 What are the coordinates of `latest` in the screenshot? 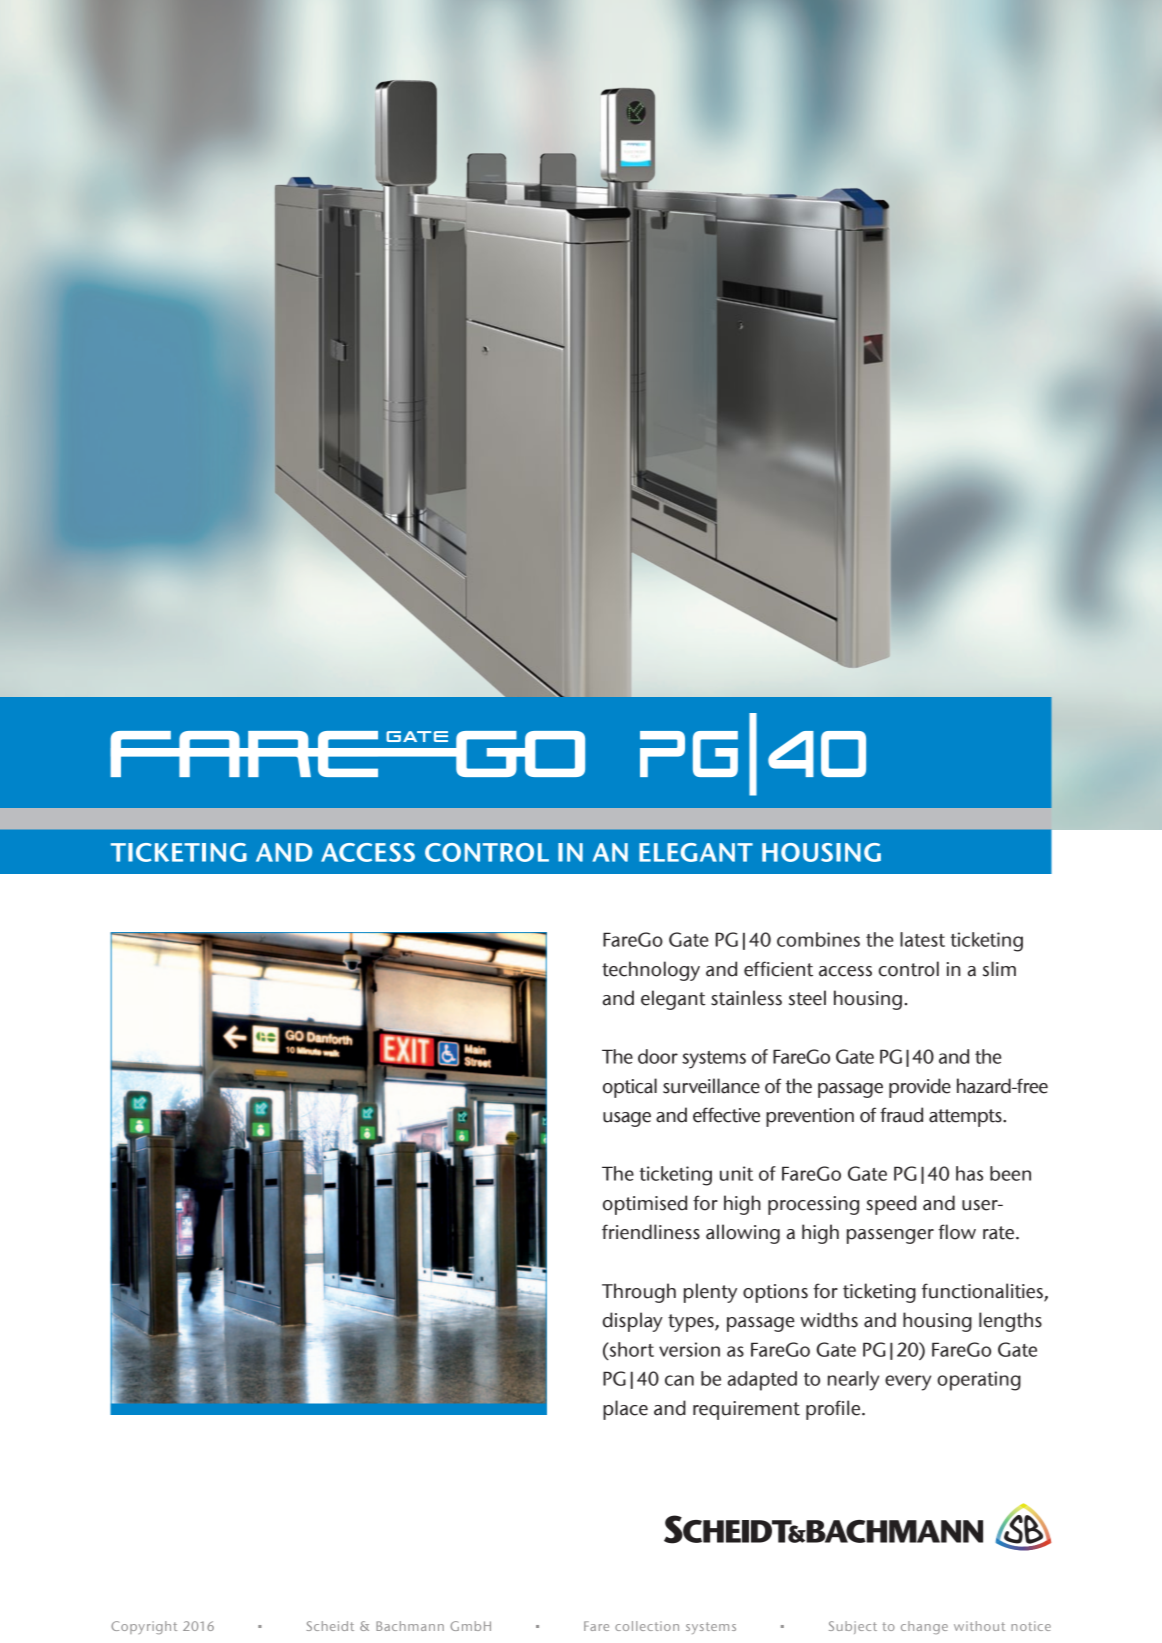 It's located at (922, 939).
